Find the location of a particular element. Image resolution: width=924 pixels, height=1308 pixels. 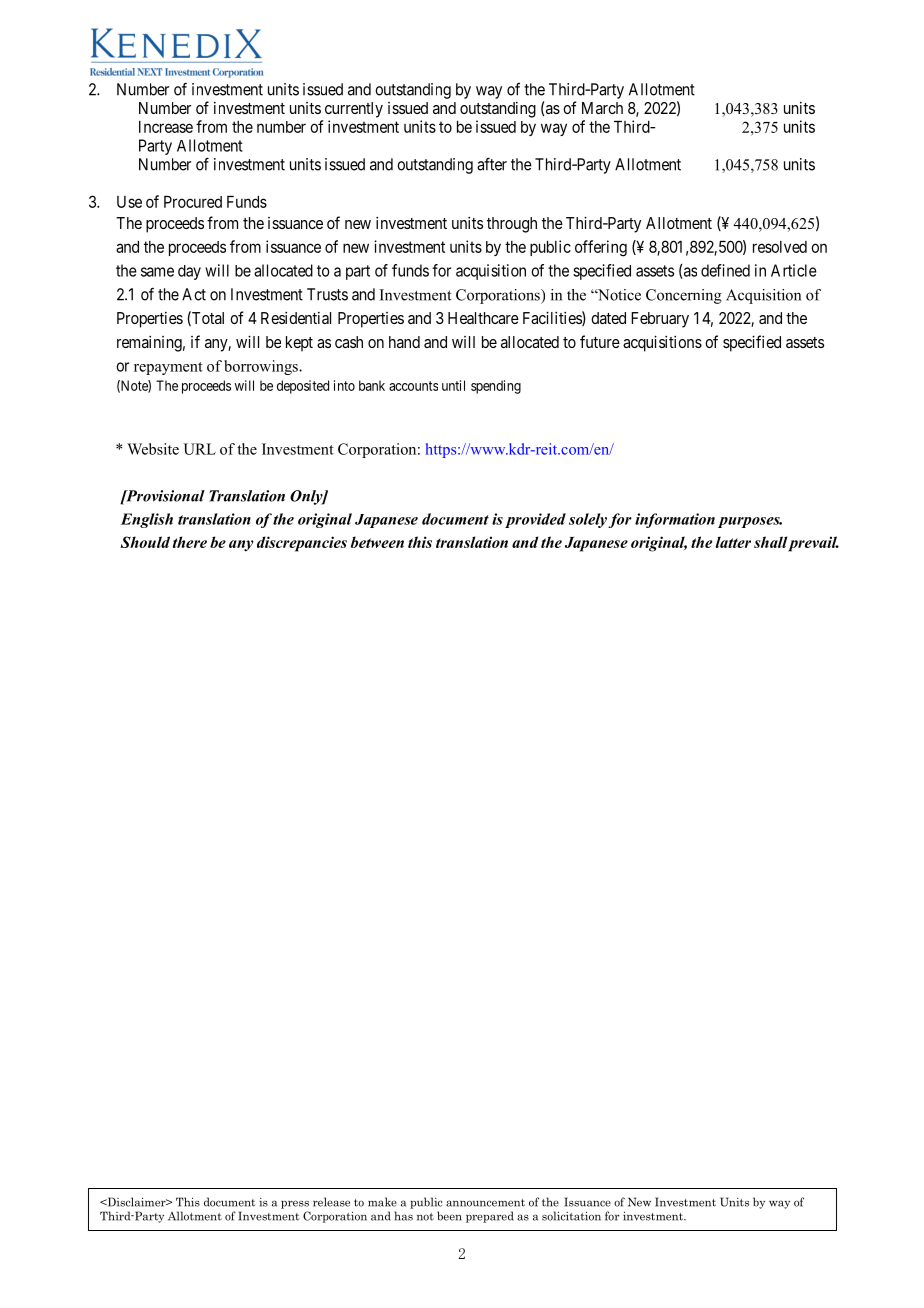

between is located at coordinates (377, 542).
